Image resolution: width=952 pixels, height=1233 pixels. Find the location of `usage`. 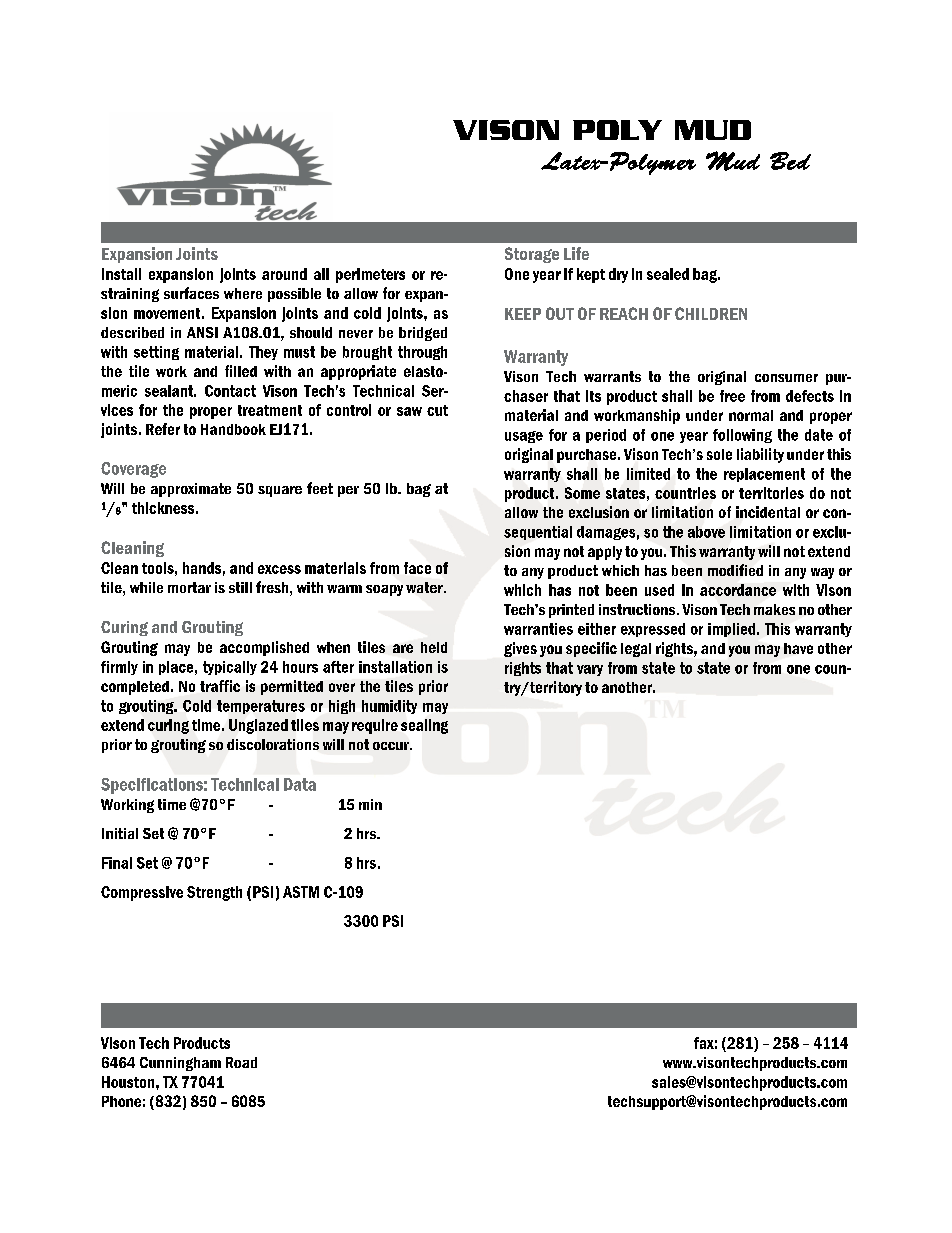

usage is located at coordinates (524, 437).
